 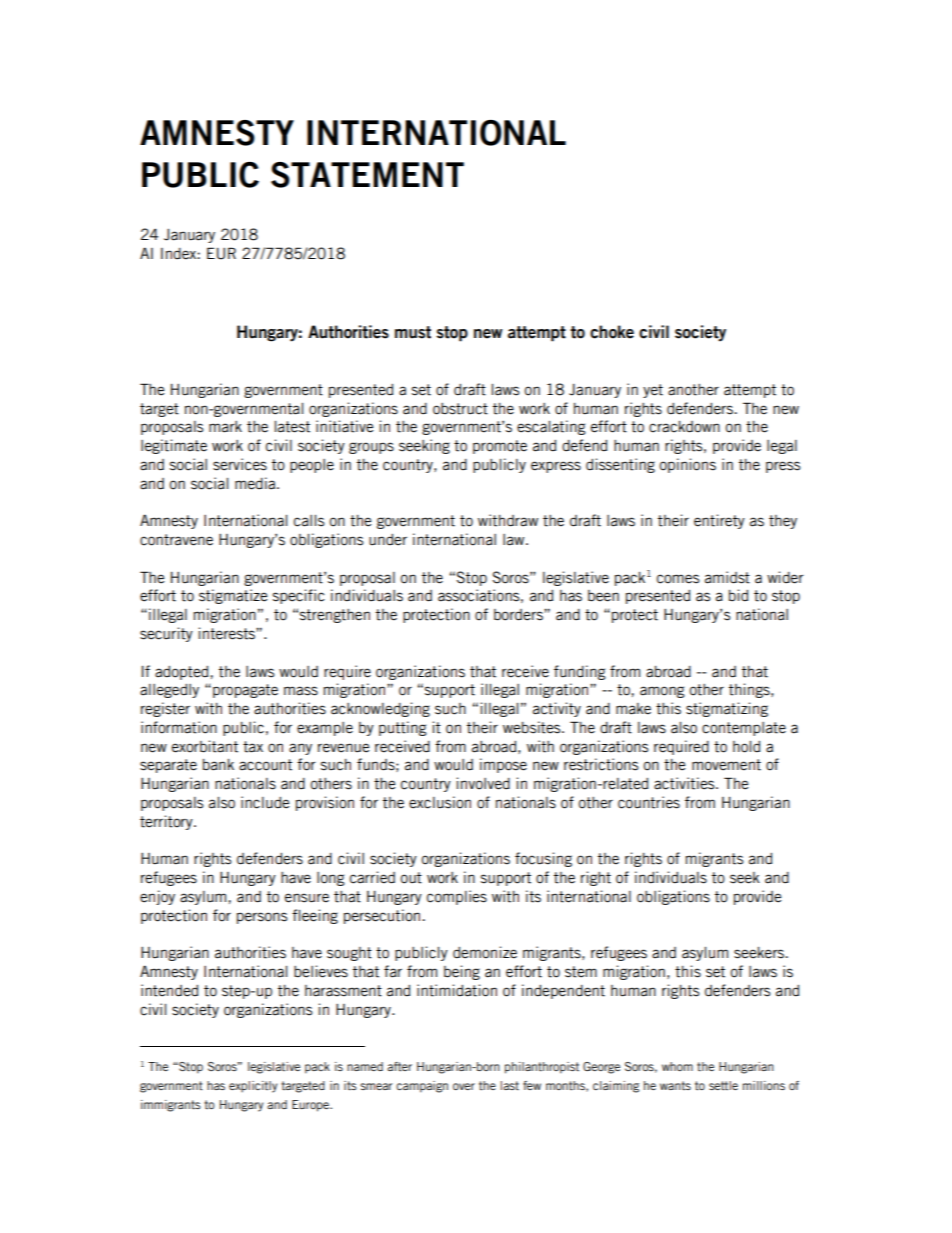 What do you see at coordinates (253, 1087) in the screenshot?
I see `explicitly` at bounding box center [253, 1087].
